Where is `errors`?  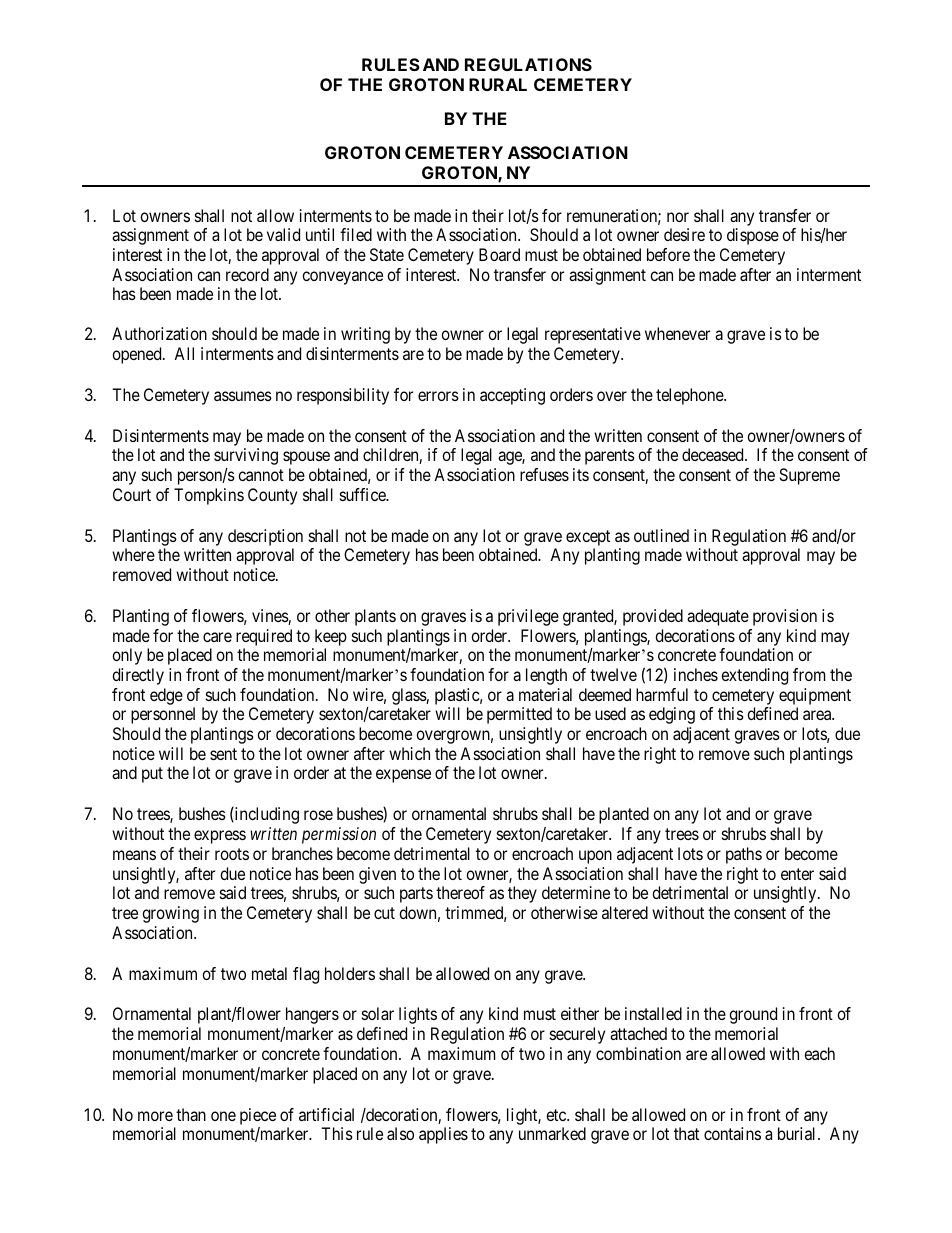 errors is located at coordinates (438, 396).
